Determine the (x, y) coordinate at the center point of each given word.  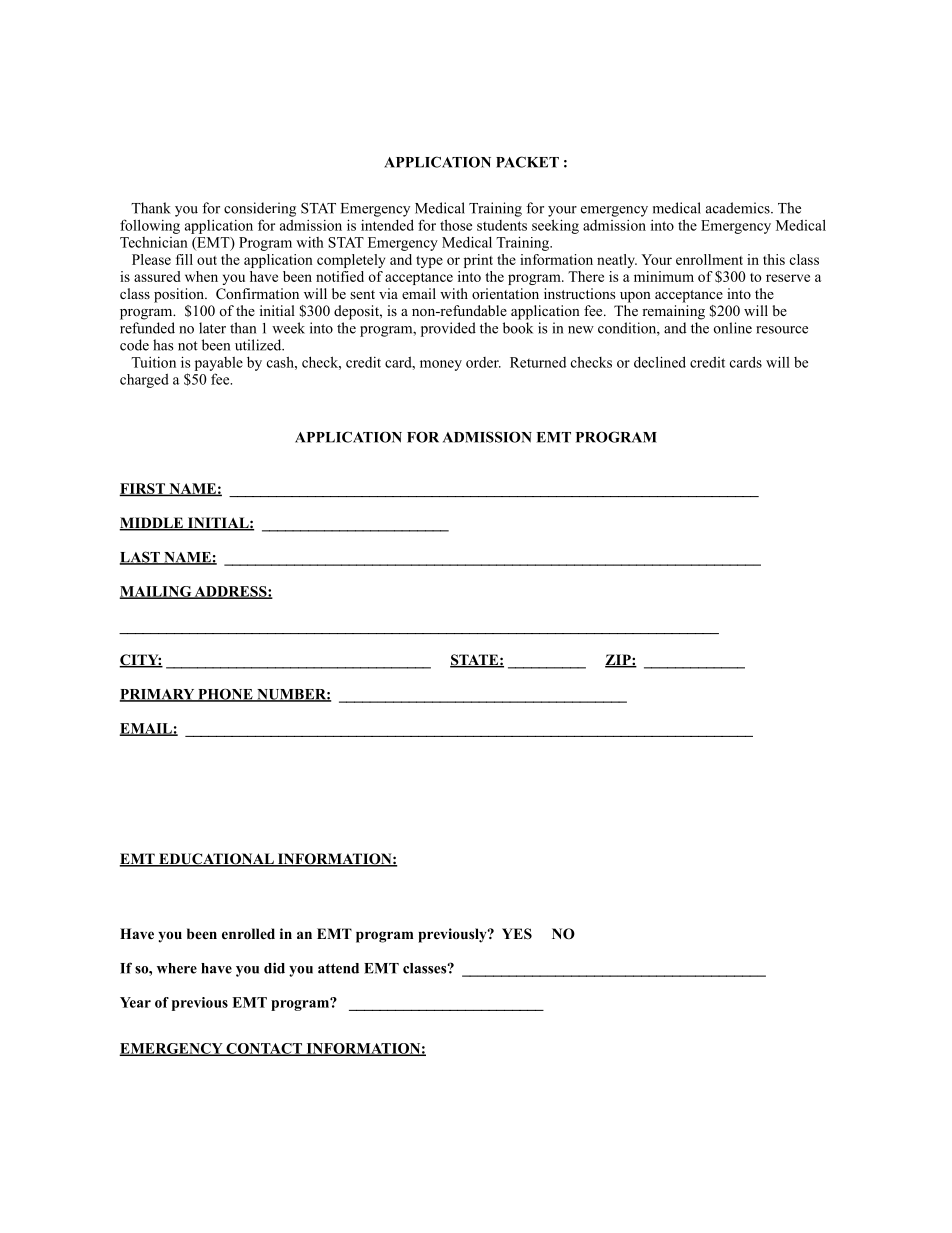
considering (260, 209)
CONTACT (264, 1049)
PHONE (225, 695)
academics (739, 208)
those (456, 225)
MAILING (156, 592)
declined (660, 362)
